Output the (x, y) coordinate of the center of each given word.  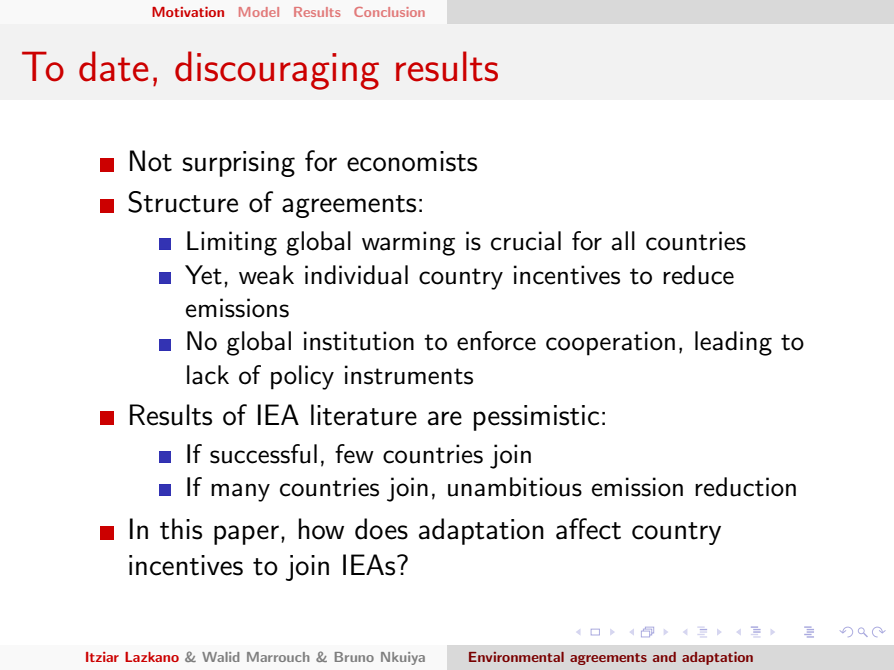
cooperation (610, 343)
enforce (496, 341)
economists (412, 161)
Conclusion (389, 12)
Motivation (188, 12)
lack (208, 375)
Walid (220, 657)
